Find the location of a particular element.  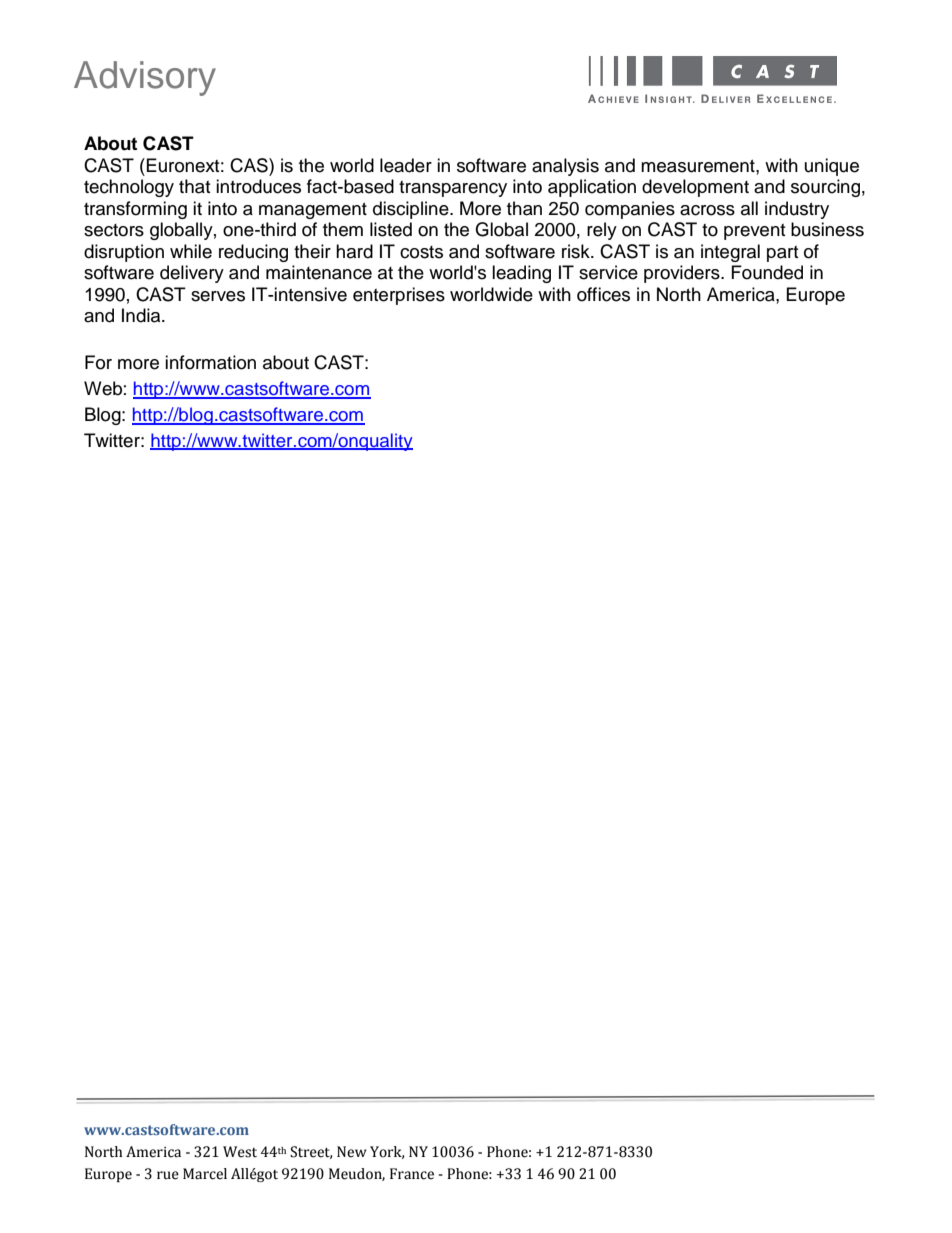

Marcel is located at coordinates (205, 1174).
